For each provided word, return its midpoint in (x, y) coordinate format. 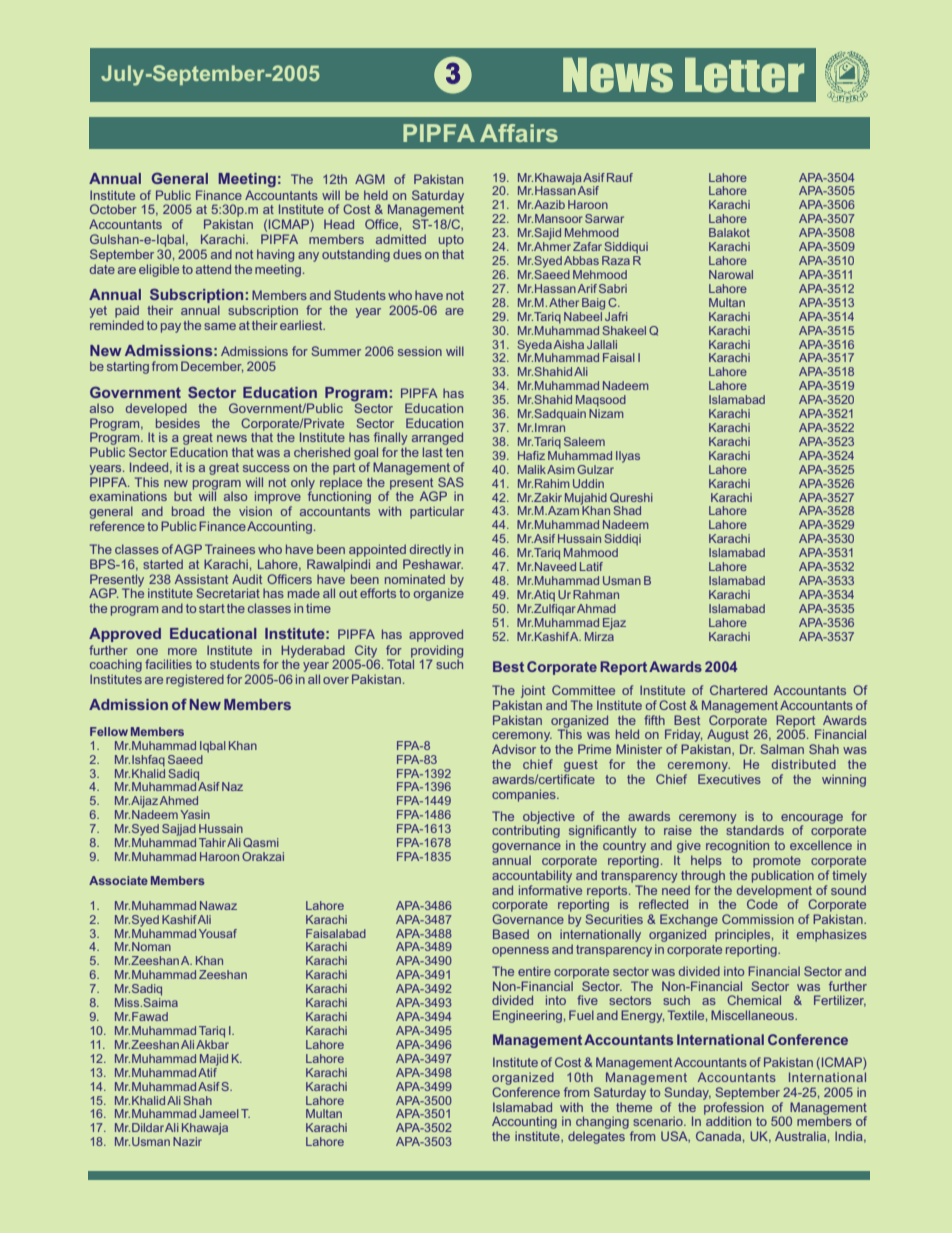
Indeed (150, 468)
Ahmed (179, 800)
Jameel (218, 1113)
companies (525, 795)
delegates (596, 1137)
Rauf (620, 177)
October (113, 209)
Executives (729, 779)
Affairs (519, 133)
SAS (451, 482)
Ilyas (628, 457)
